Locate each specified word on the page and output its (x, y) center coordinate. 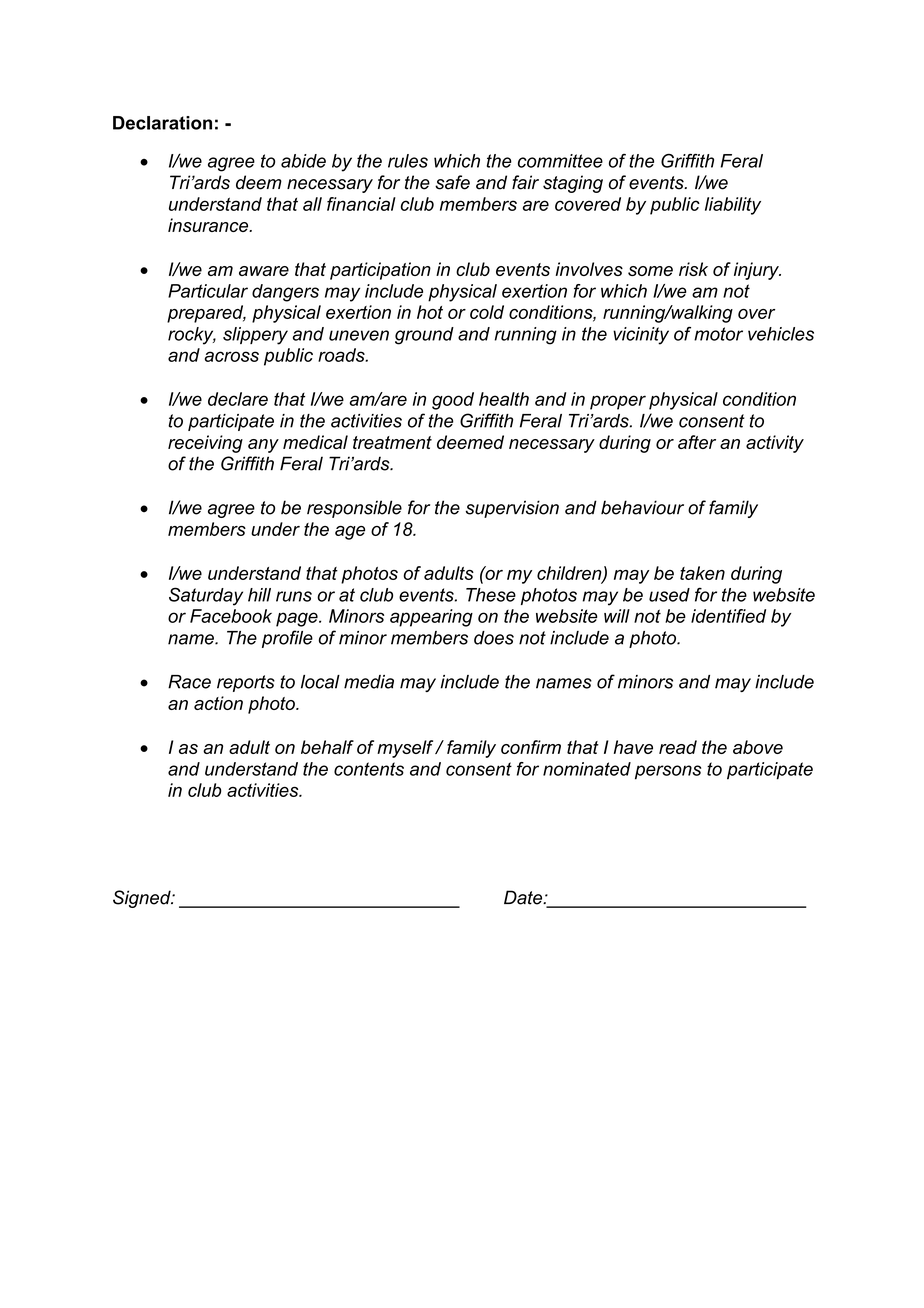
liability (733, 206)
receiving (205, 444)
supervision (512, 509)
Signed (143, 899)
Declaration (162, 123)
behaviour (642, 507)
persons (668, 772)
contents (369, 769)
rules (408, 161)
